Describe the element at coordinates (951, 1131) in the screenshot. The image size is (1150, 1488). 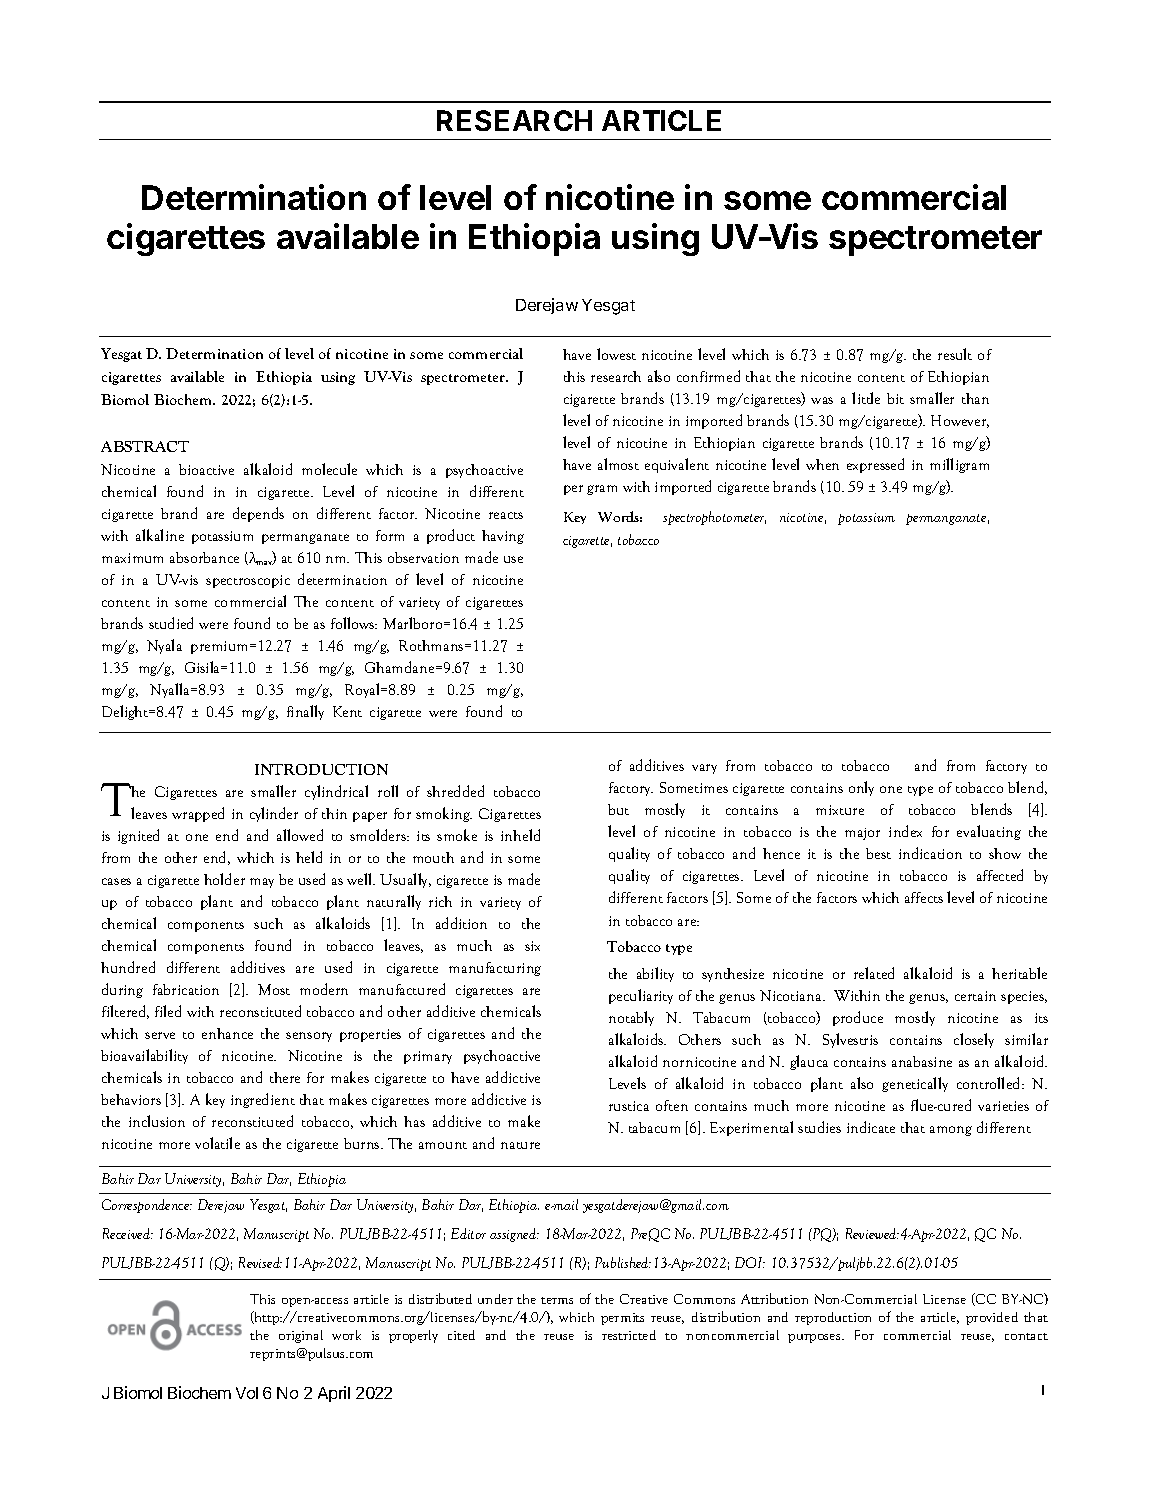
I see `among` at that location.
